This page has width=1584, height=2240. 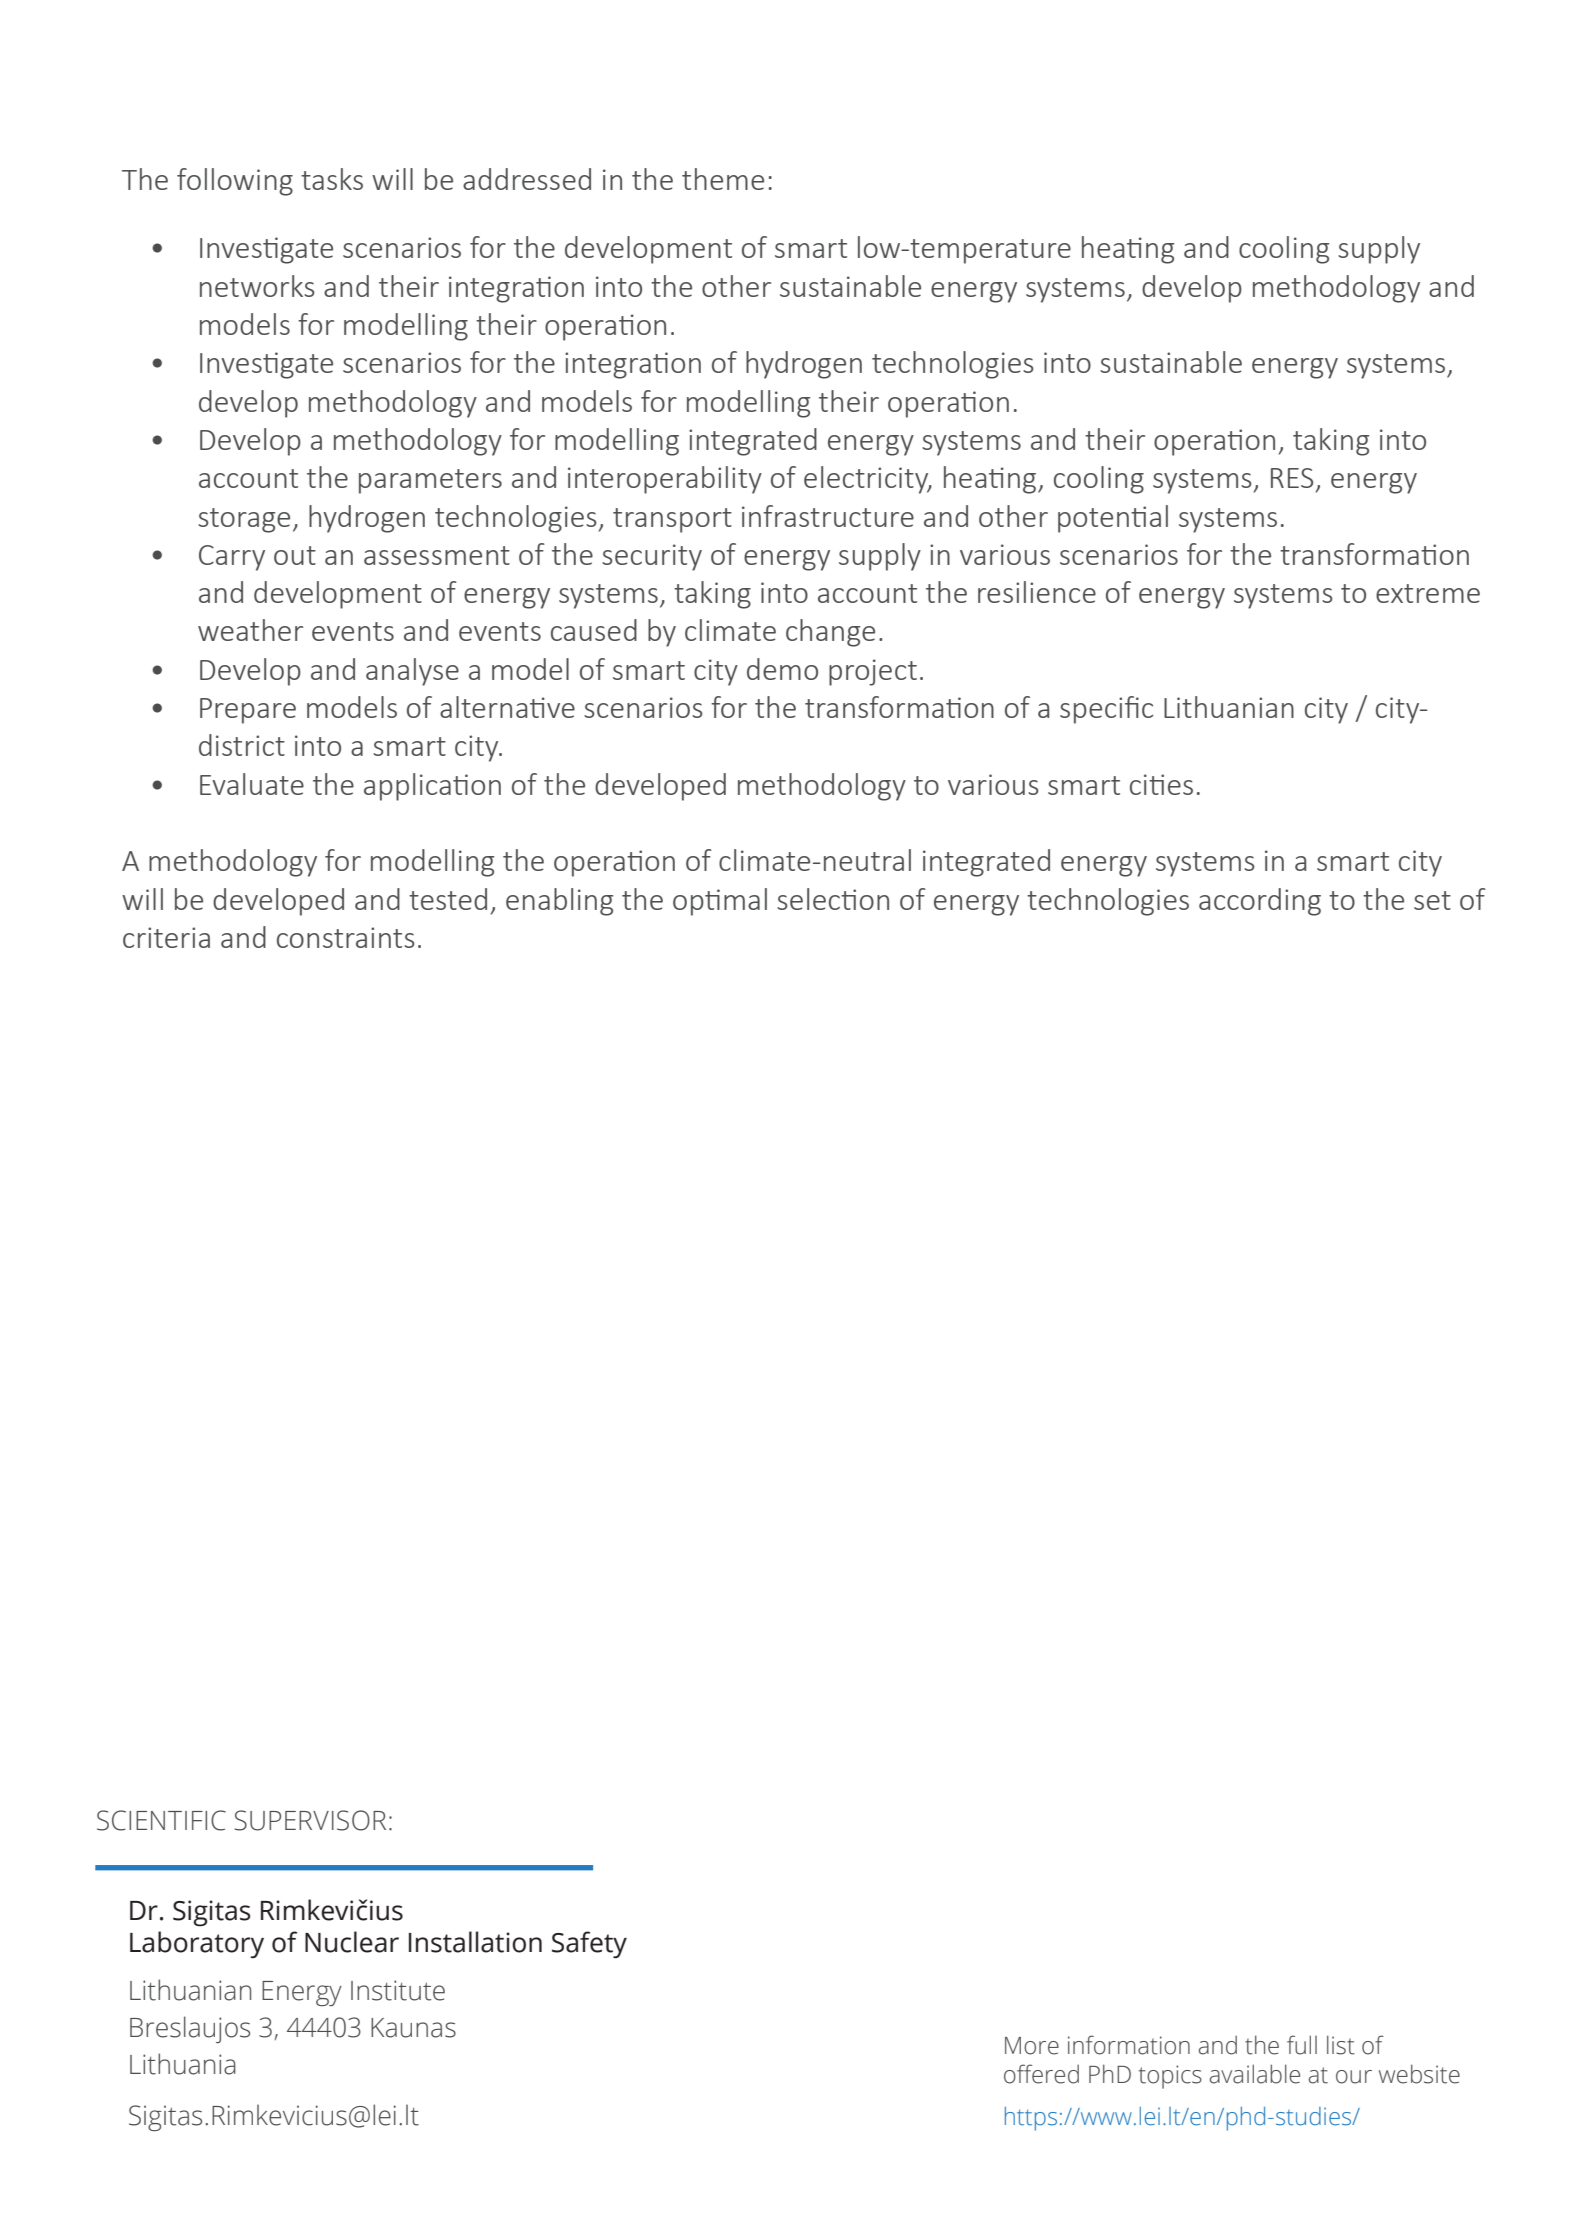 I want to click on selection, so click(x=833, y=899).
